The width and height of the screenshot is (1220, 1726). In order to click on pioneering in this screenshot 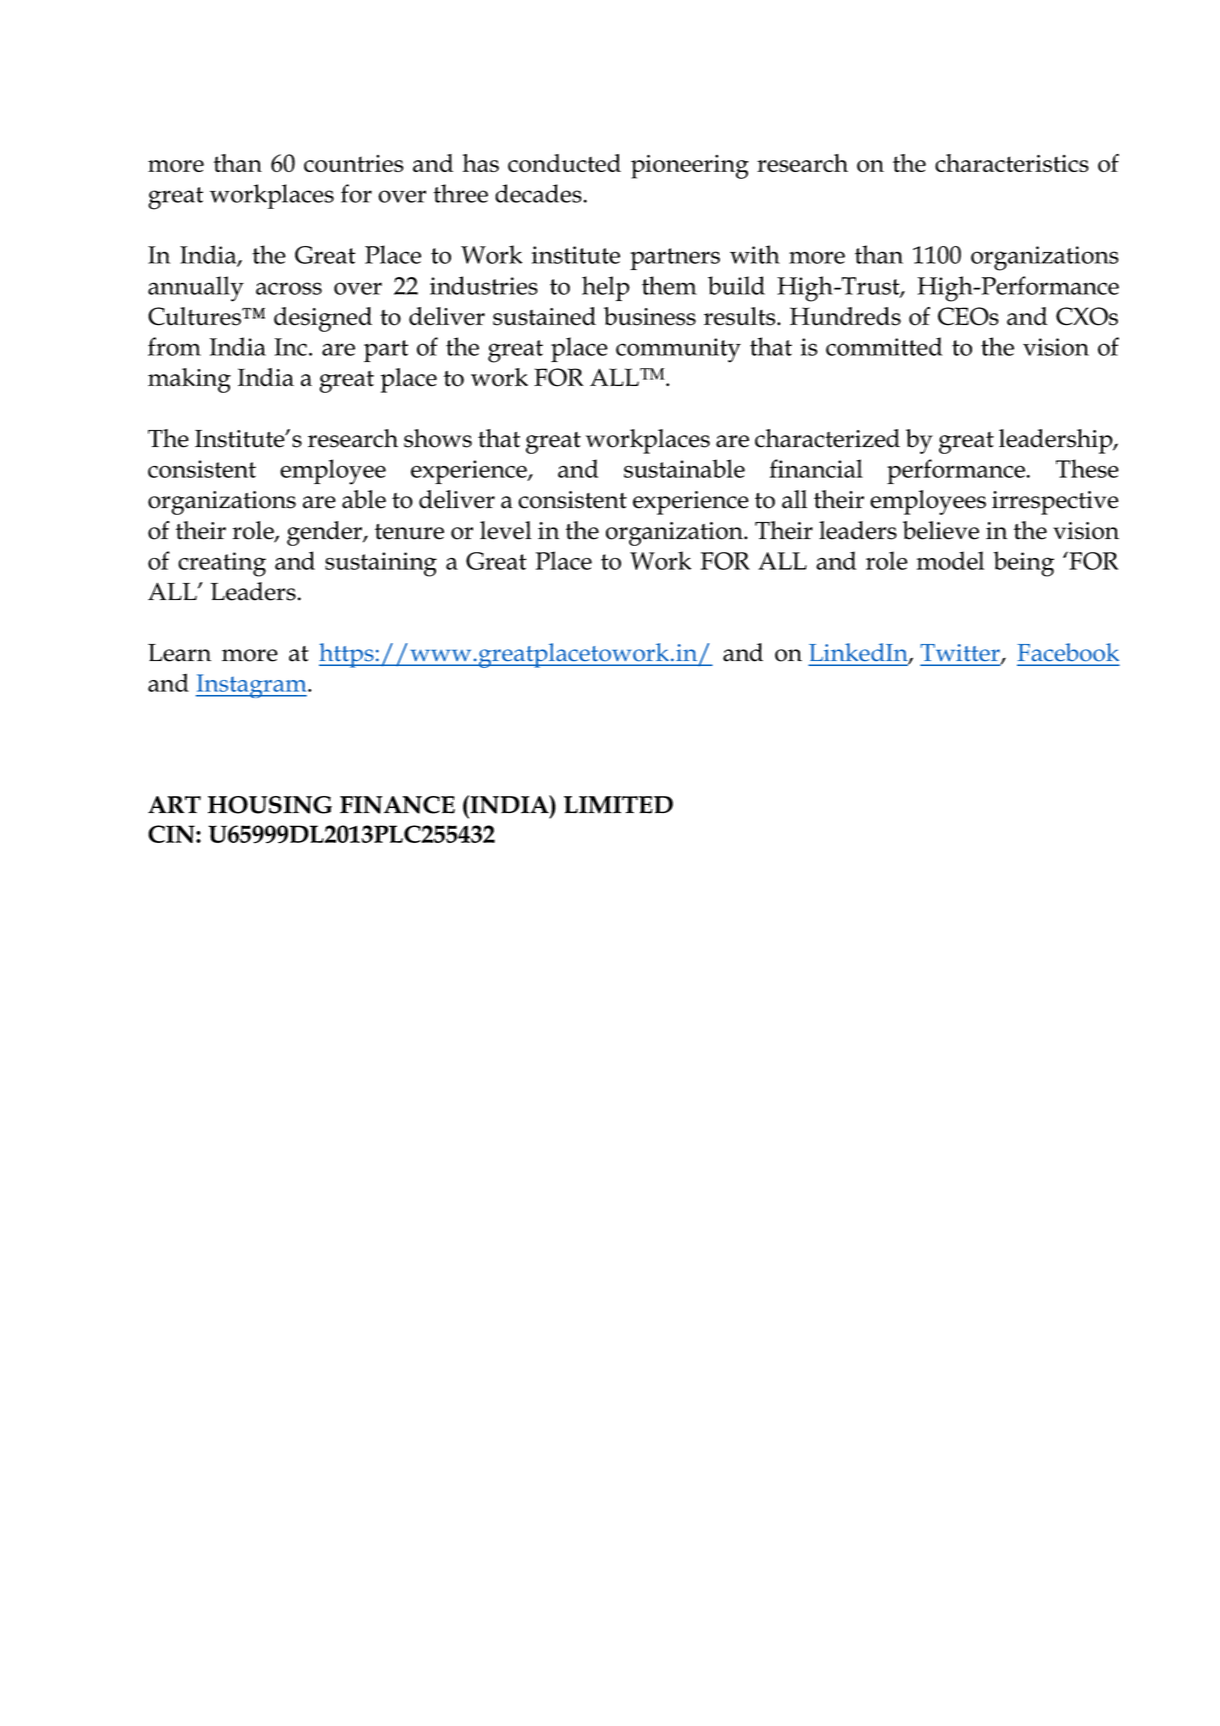, I will do `click(690, 167)`.
